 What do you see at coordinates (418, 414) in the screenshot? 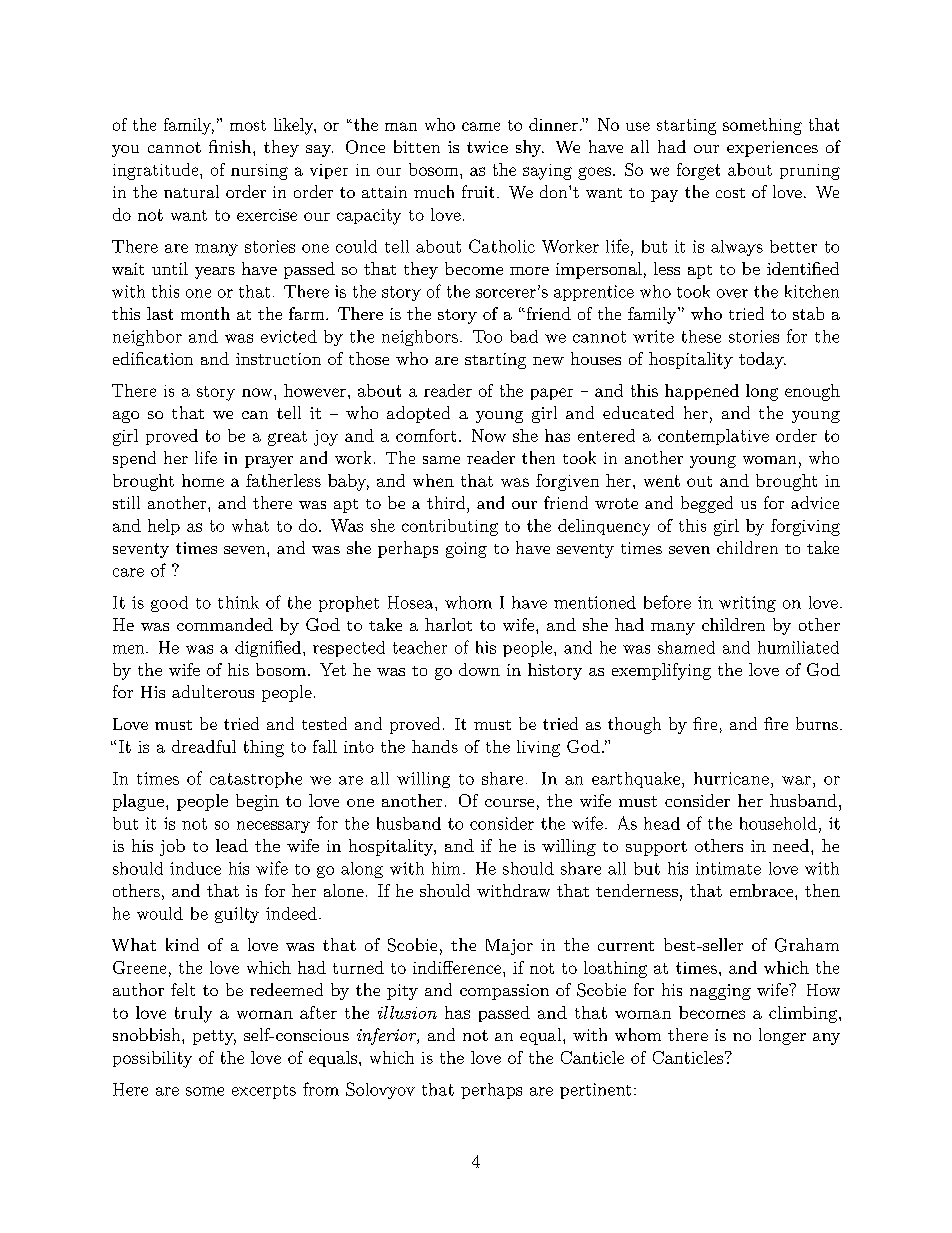
I see `adopted` at bounding box center [418, 414].
